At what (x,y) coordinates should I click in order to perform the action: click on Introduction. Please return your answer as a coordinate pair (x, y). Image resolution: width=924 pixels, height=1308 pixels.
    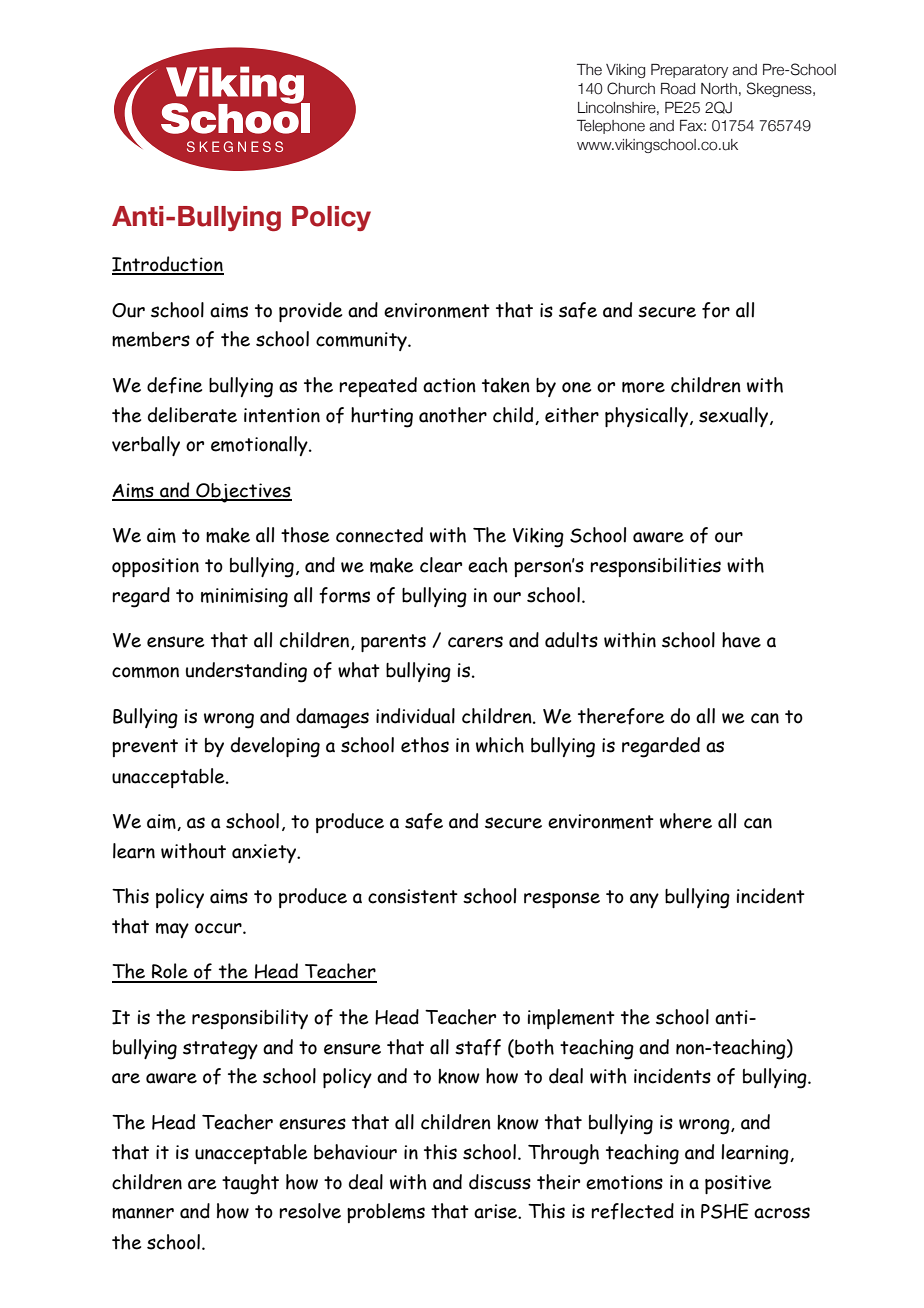
    Looking at the image, I should click on (168, 265).
